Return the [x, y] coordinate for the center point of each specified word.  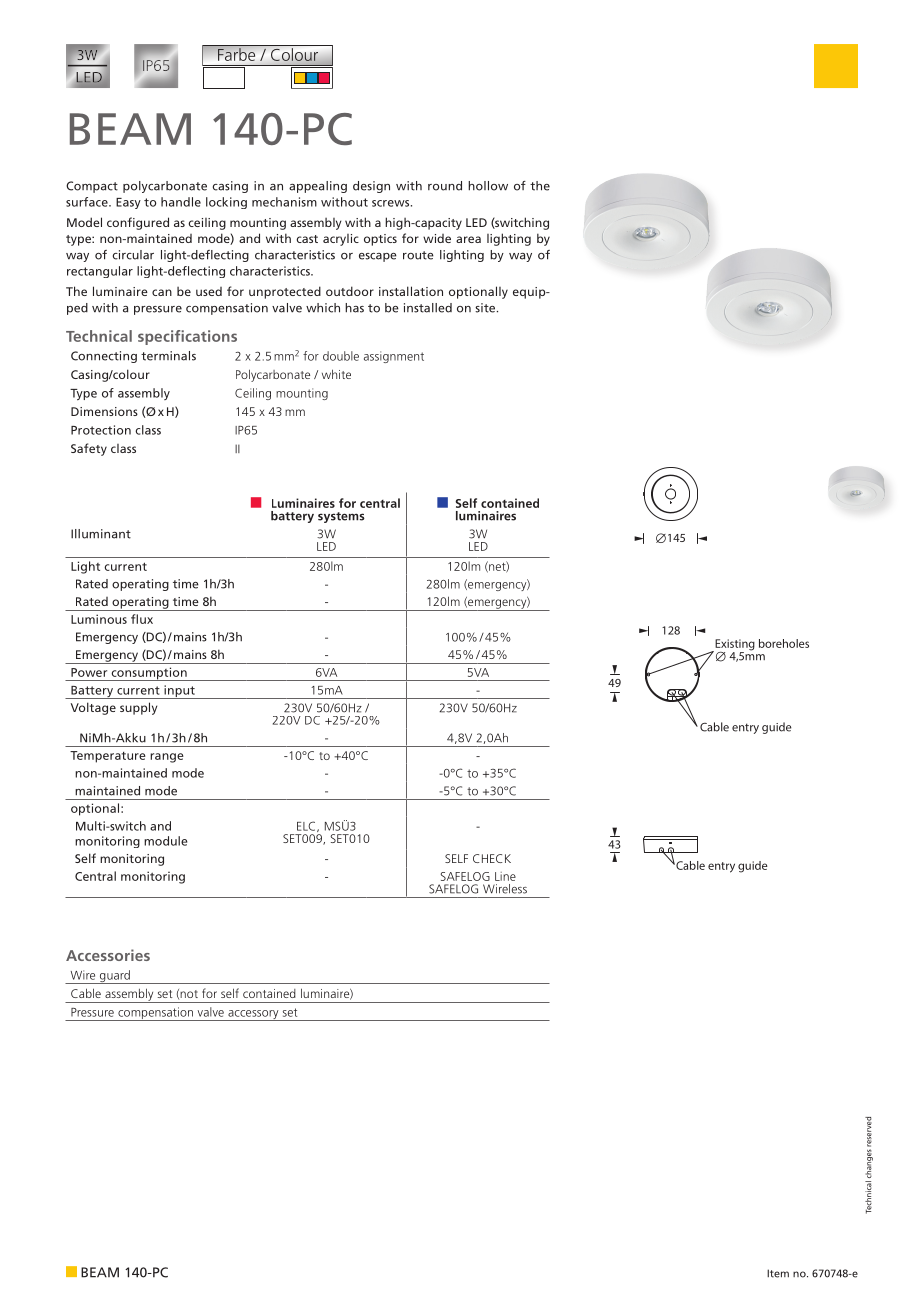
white [336, 374]
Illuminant [101, 534]
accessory [253, 1015]
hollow [488, 186]
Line [505, 876]
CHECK [492, 858]
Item [778, 1273]
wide [437, 238]
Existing [734, 646]
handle [181, 202]
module [165, 841]
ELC [307, 826]
